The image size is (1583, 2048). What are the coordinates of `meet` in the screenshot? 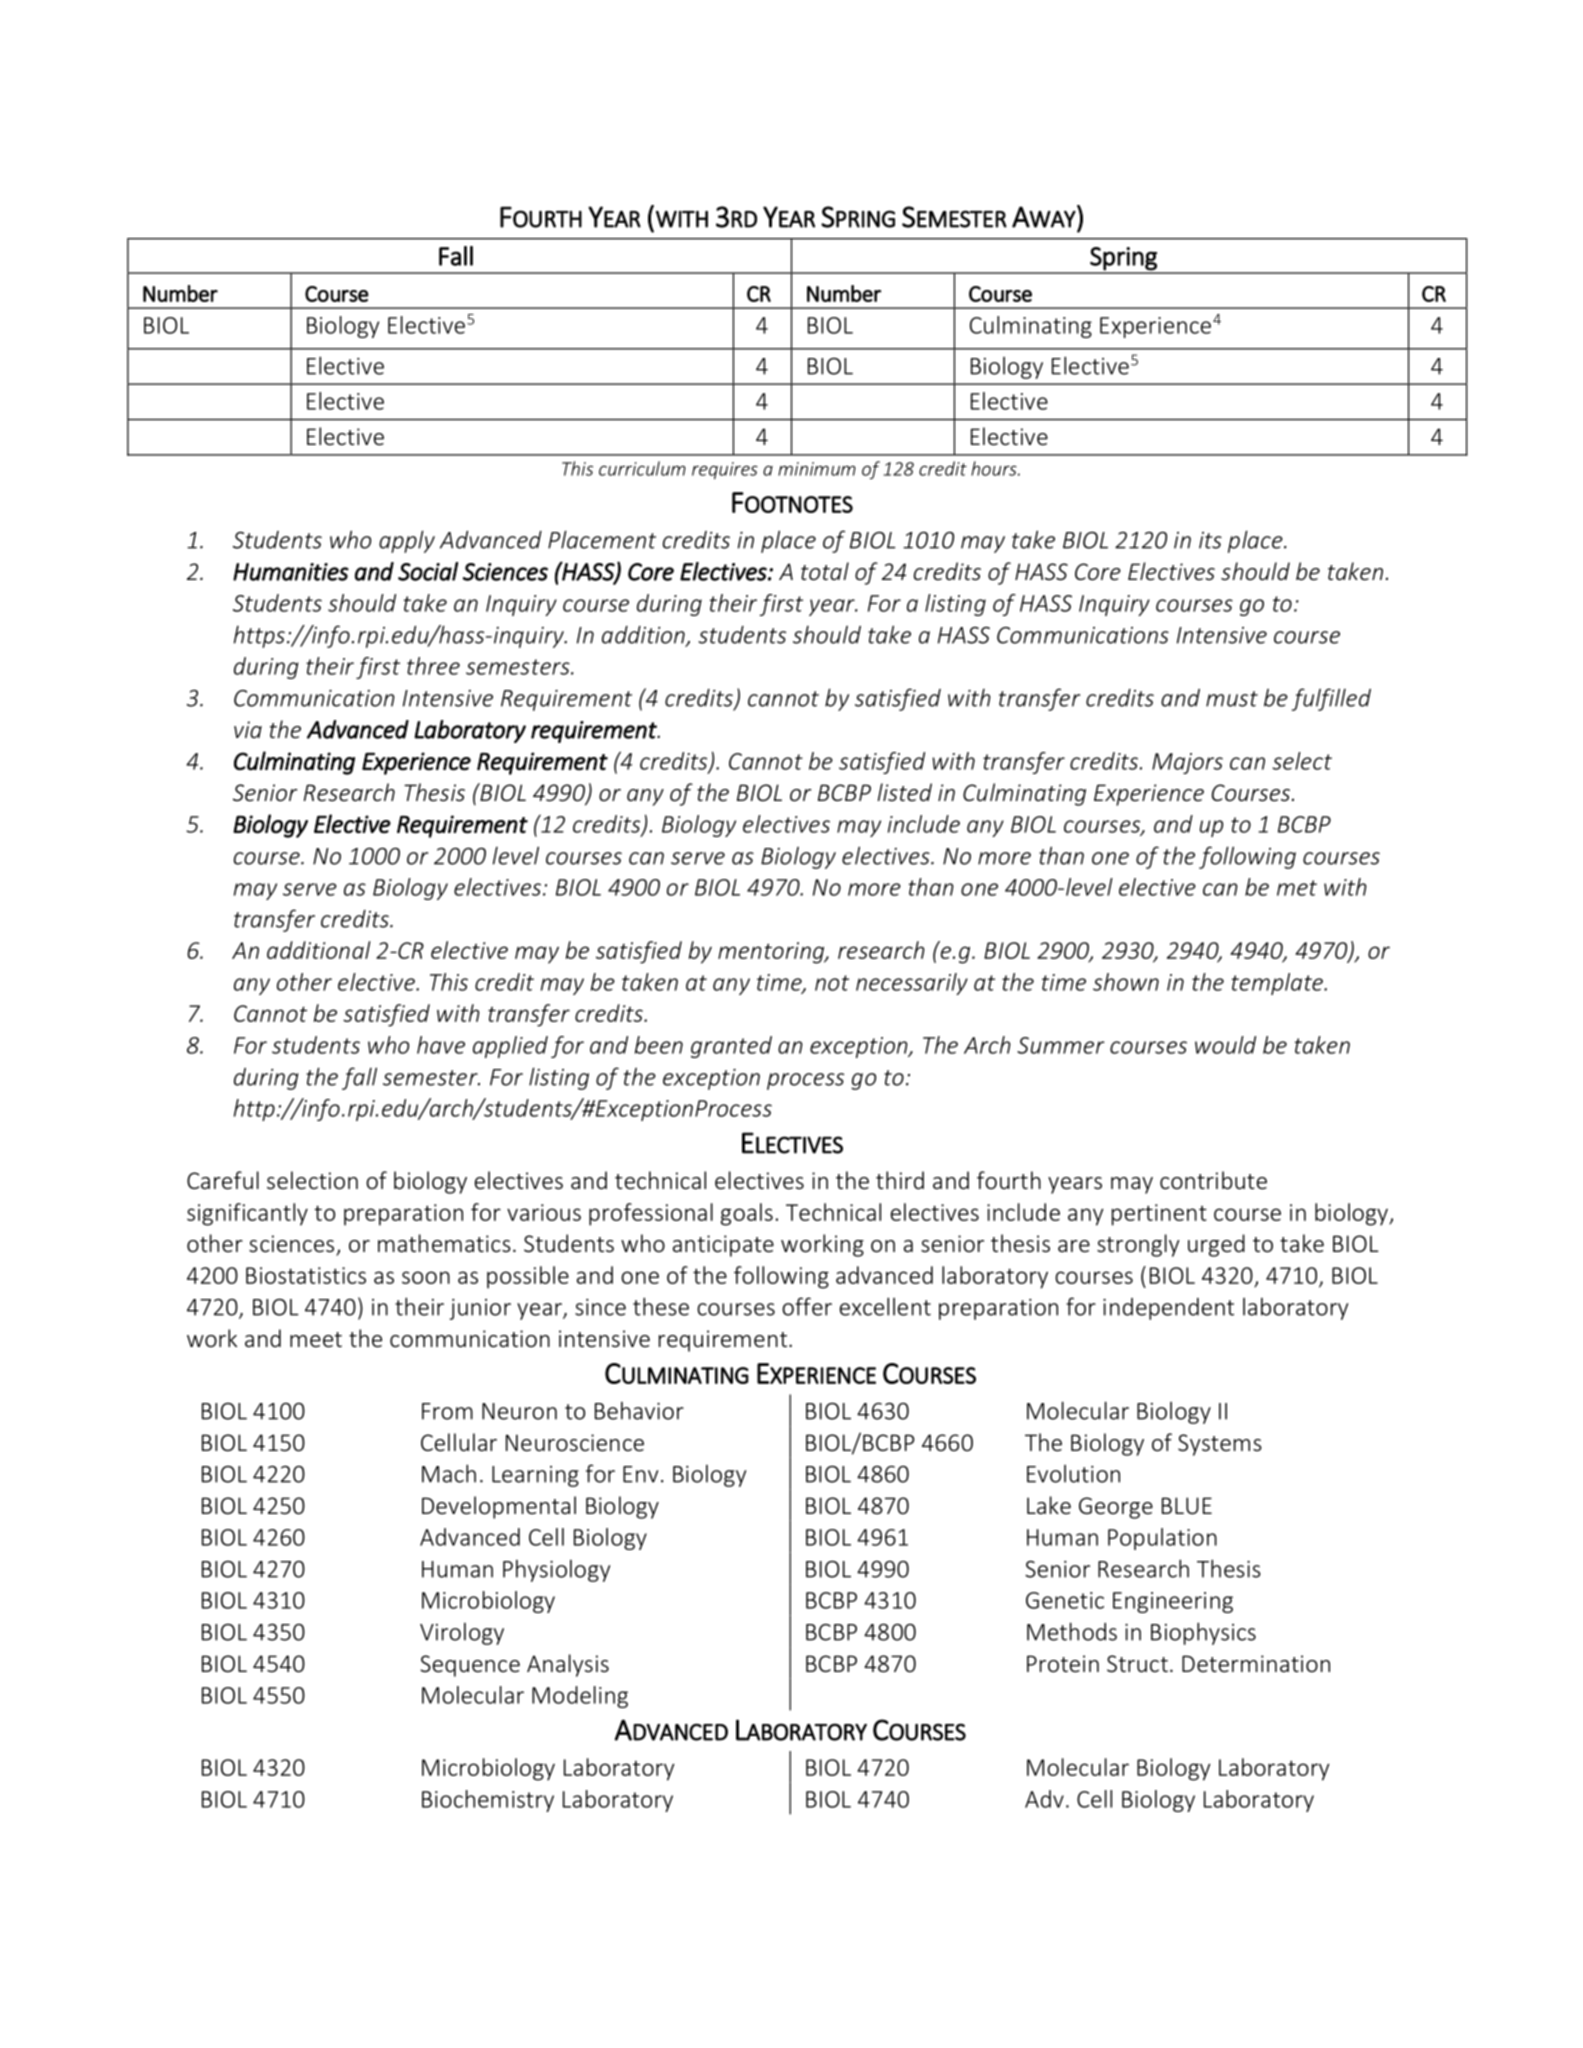 It's located at (316, 1340).
